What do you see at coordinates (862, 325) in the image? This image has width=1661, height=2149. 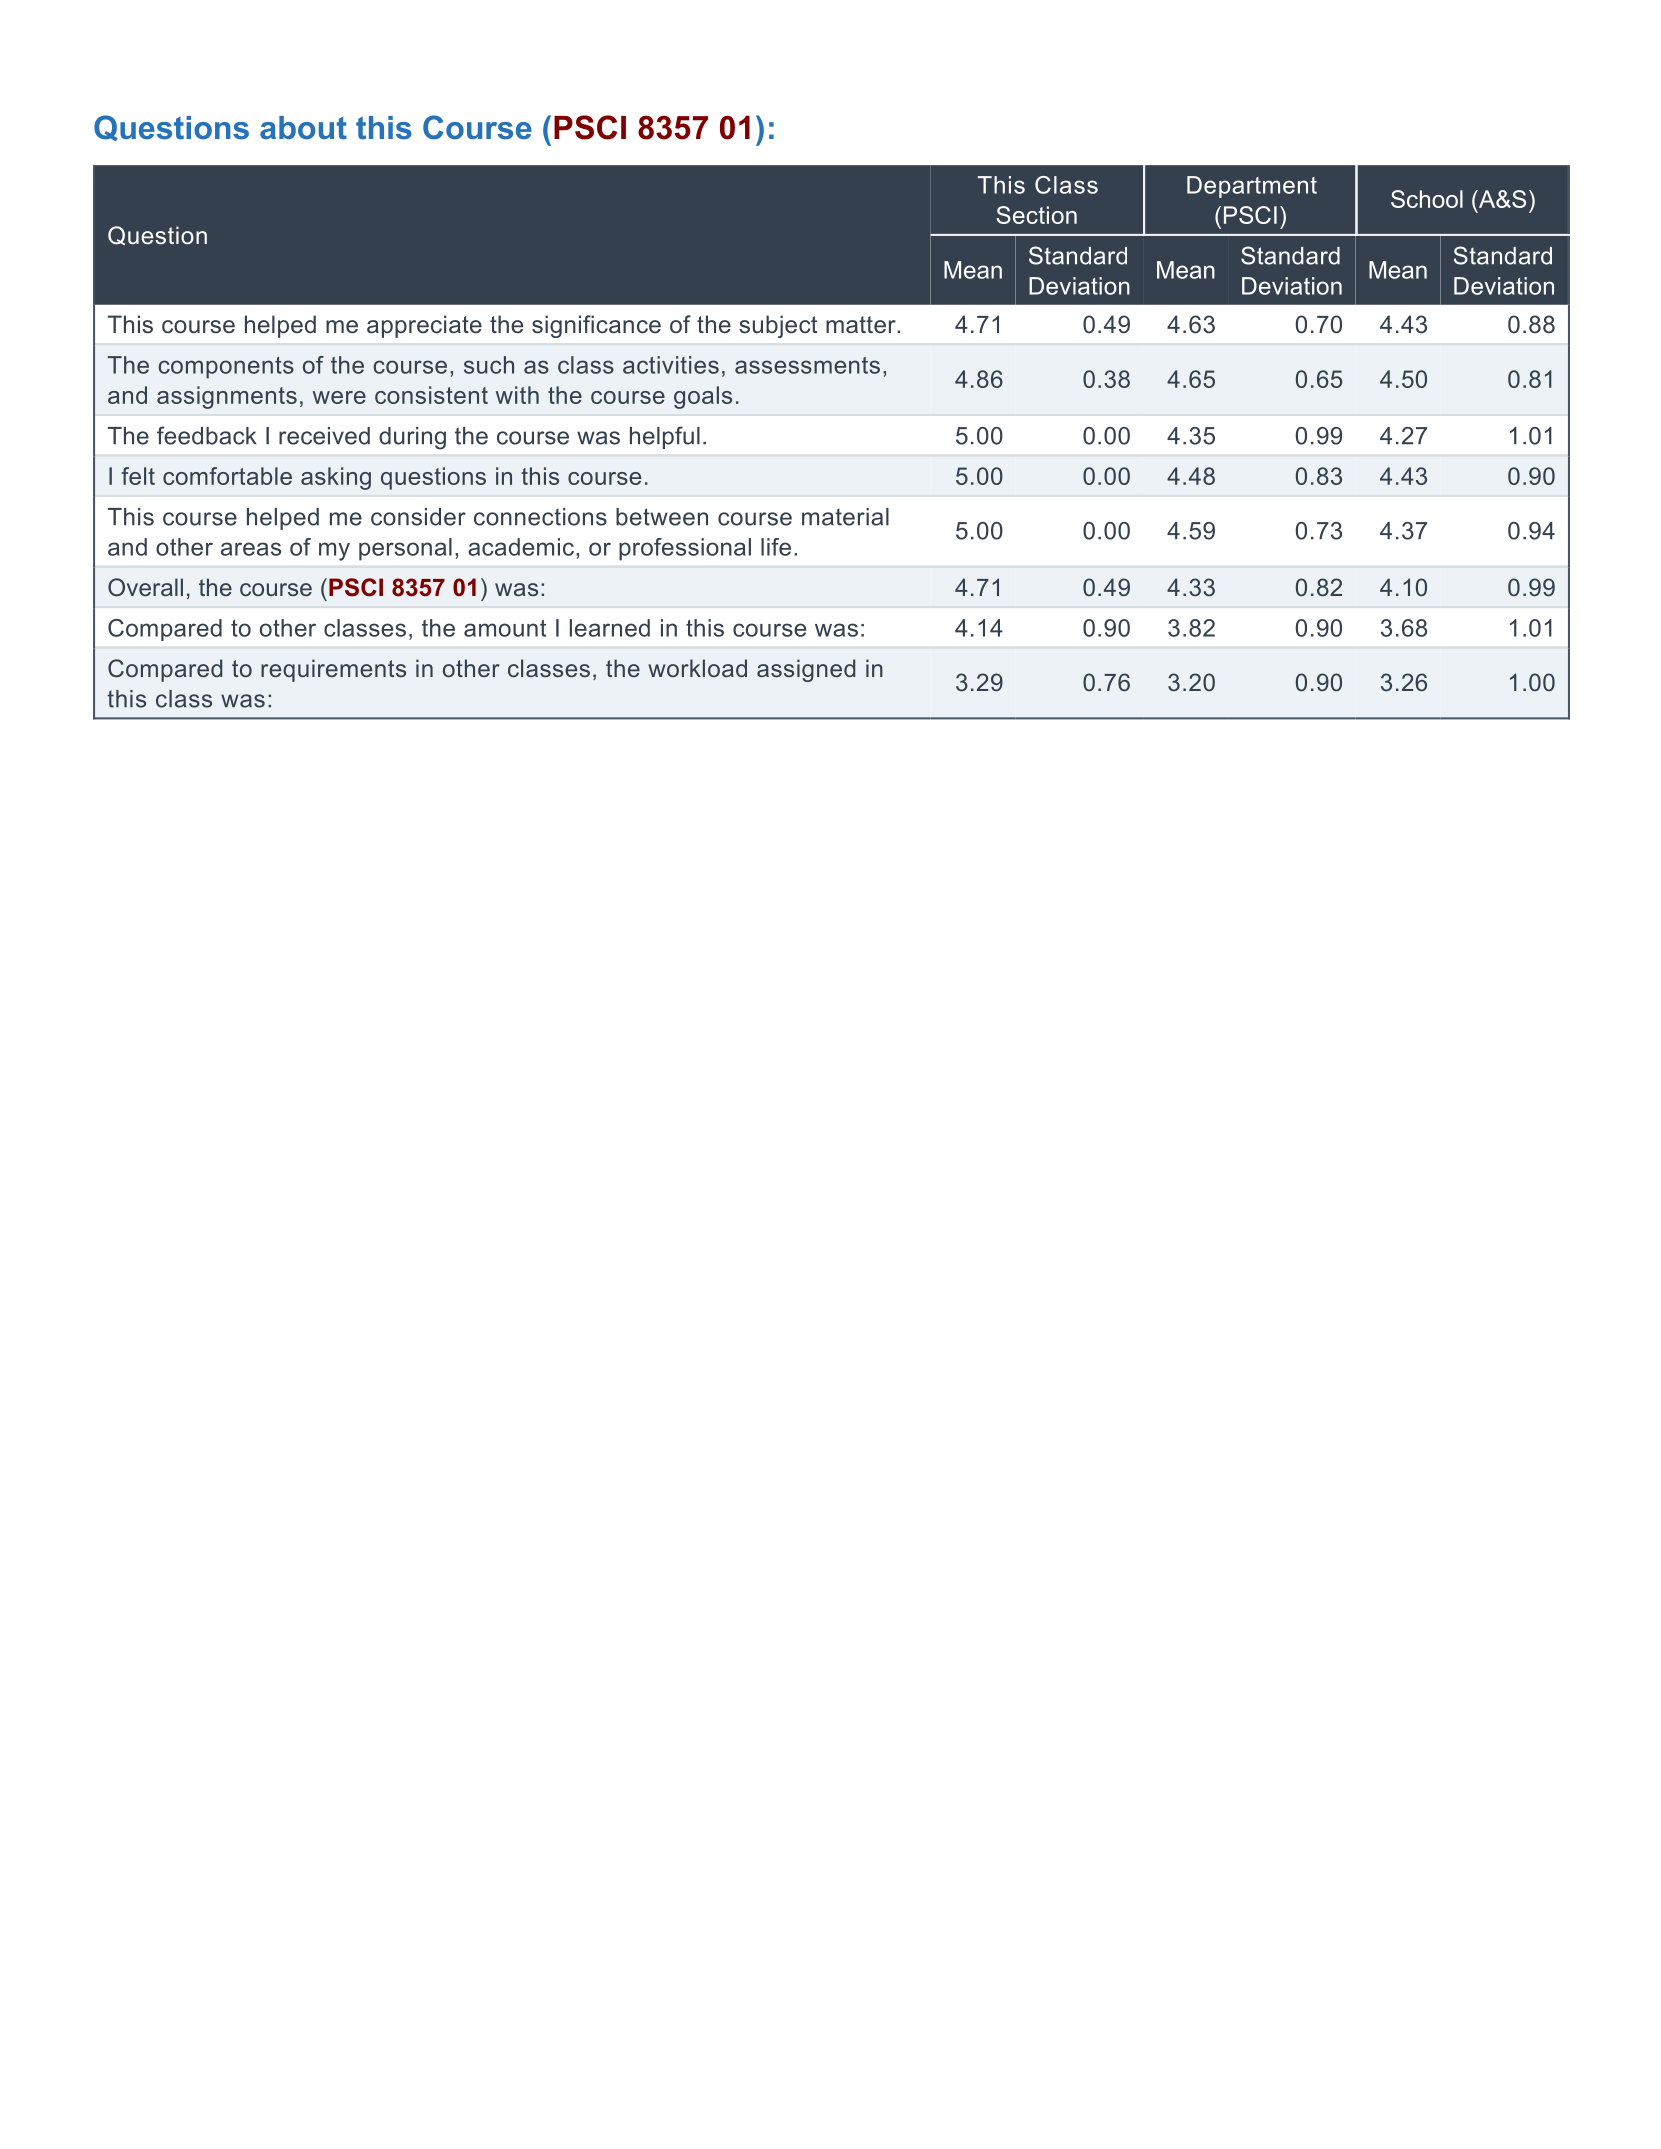 I see `matter` at bounding box center [862, 325].
